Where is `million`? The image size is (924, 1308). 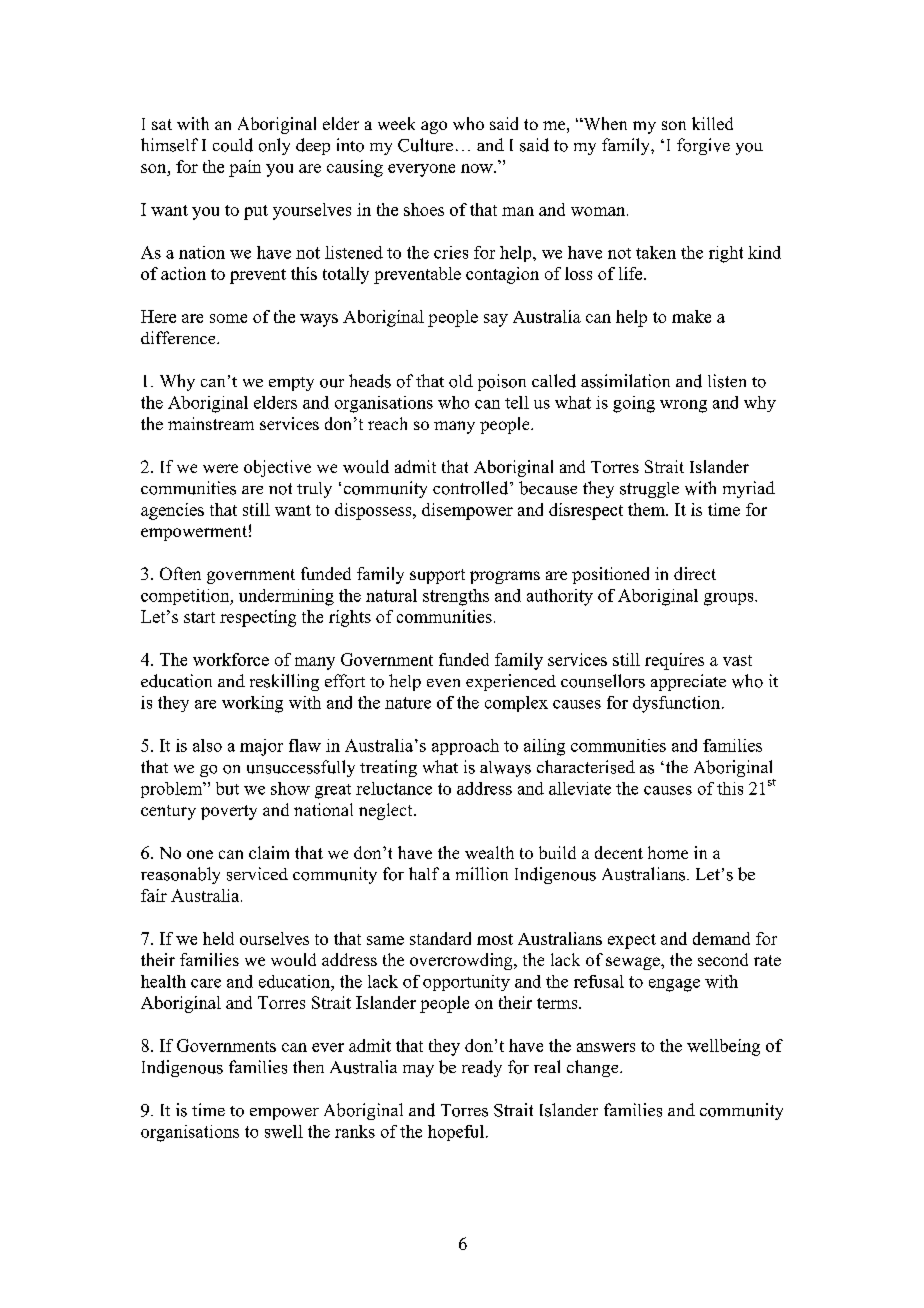
million is located at coordinates (482, 874).
